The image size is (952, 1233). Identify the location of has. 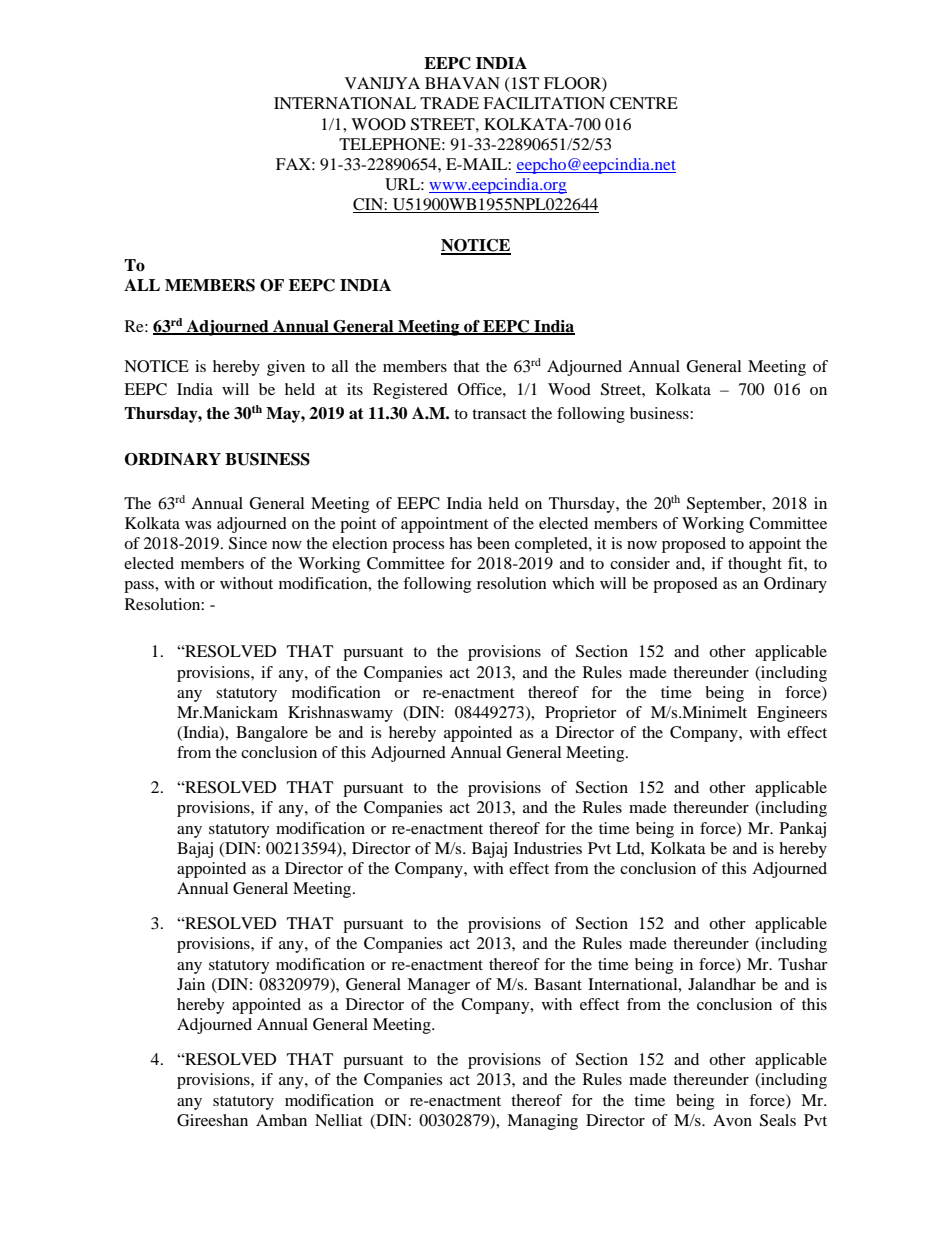
(460, 543).
